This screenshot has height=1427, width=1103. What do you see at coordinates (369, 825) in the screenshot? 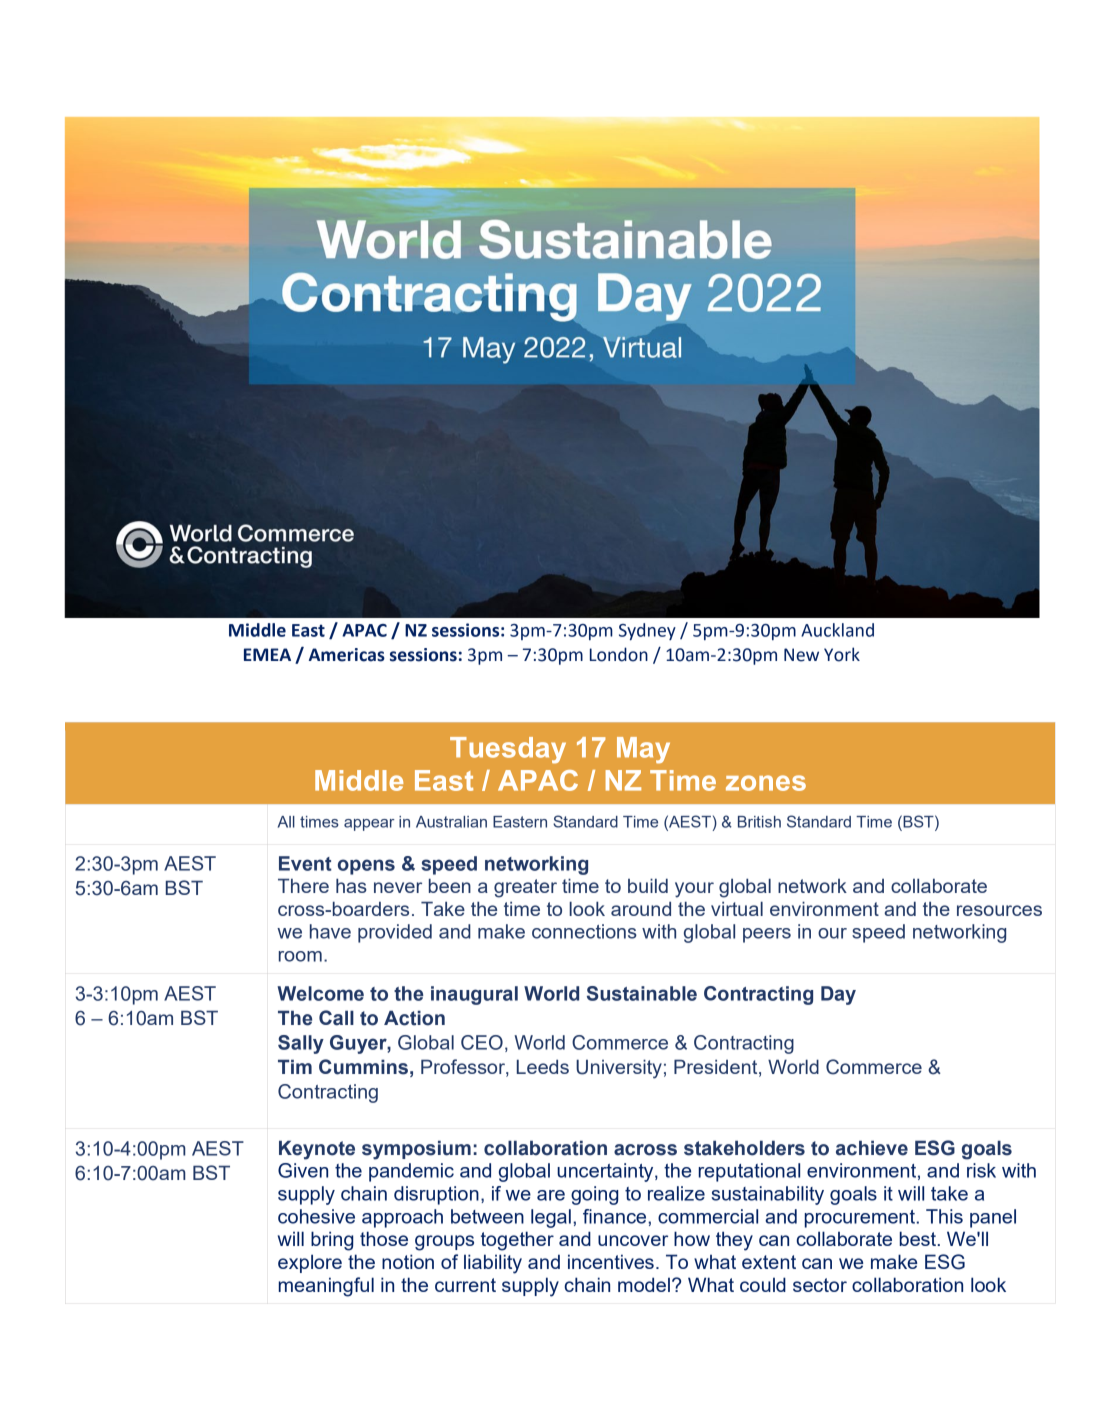
I see `appear` at bounding box center [369, 825].
